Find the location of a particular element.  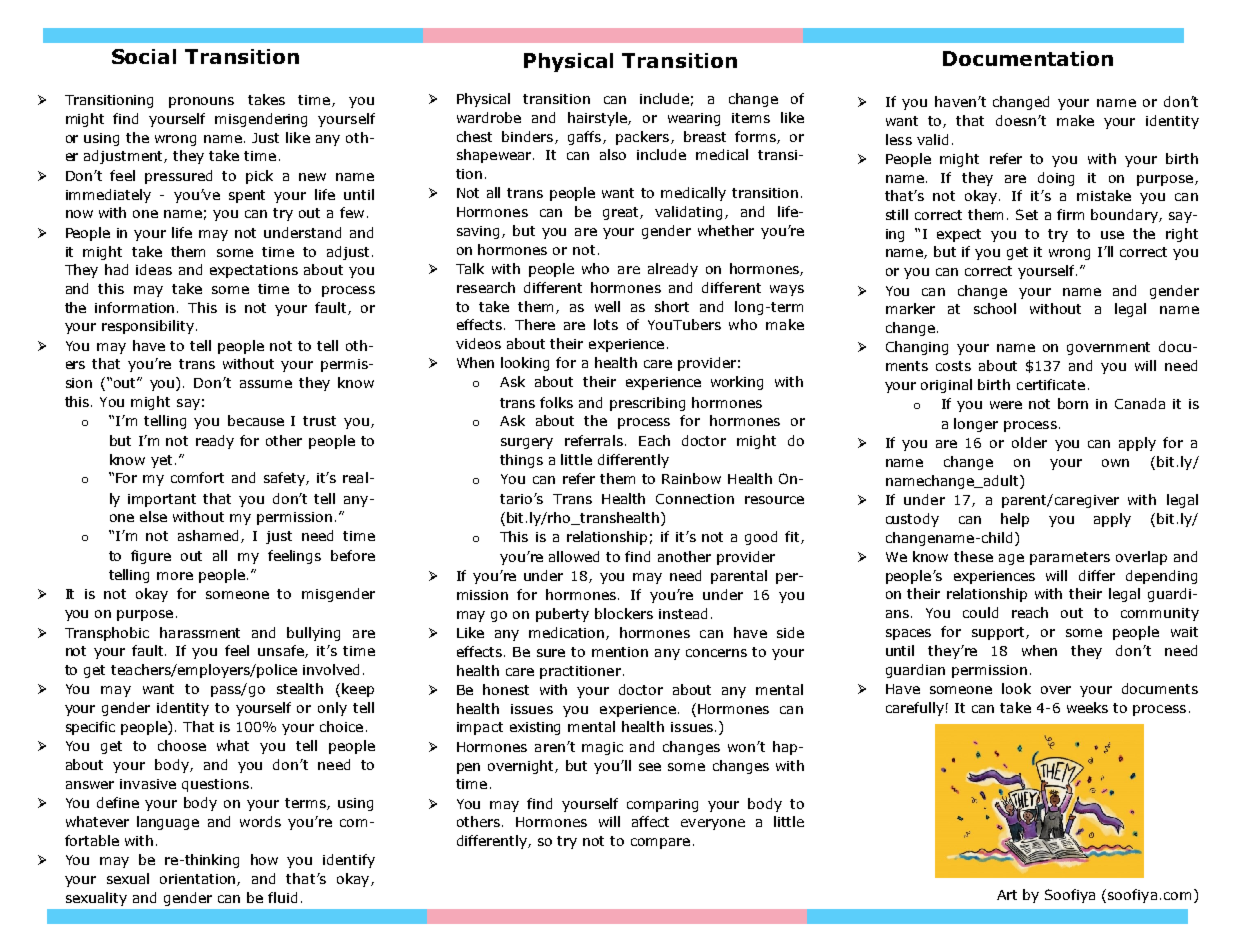

wearing is located at coordinates (694, 119).
